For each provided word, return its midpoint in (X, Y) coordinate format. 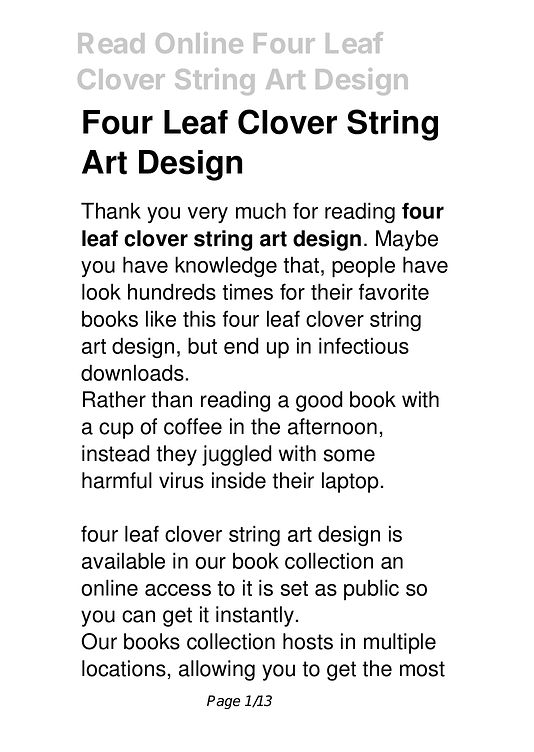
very (208, 215)
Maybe (407, 240)
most (422, 669)
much (261, 210)
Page (223, 702)
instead (116, 453)
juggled (237, 455)
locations (124, 668)
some (349, 455)
